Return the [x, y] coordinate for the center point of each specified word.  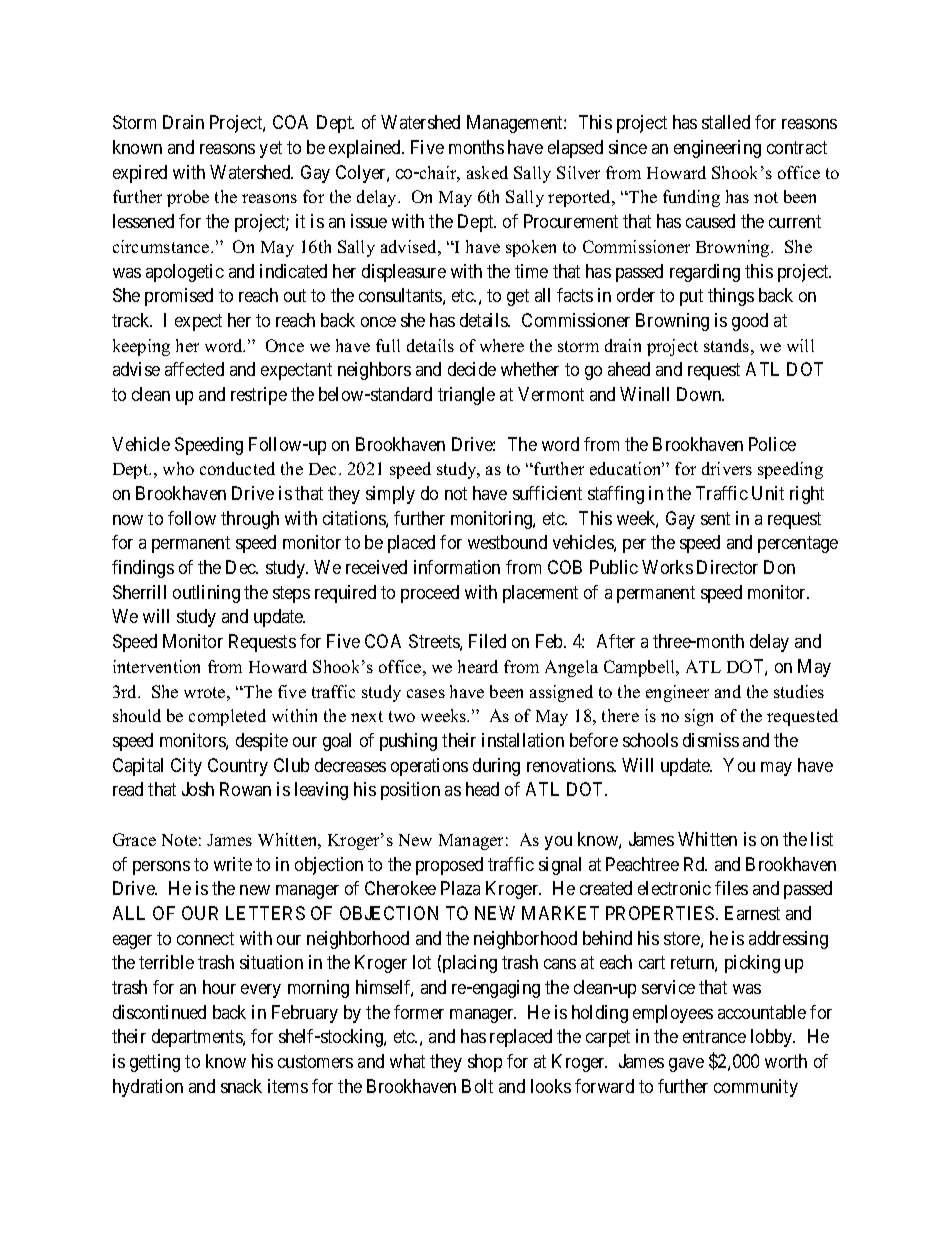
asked [487, 172]
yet [271, 149]
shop [485, 1063]
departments [198, 1038]
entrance [714, 1037]
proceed [430, 594]
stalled [726, 122]
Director [727, 567]
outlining [206, 594]
